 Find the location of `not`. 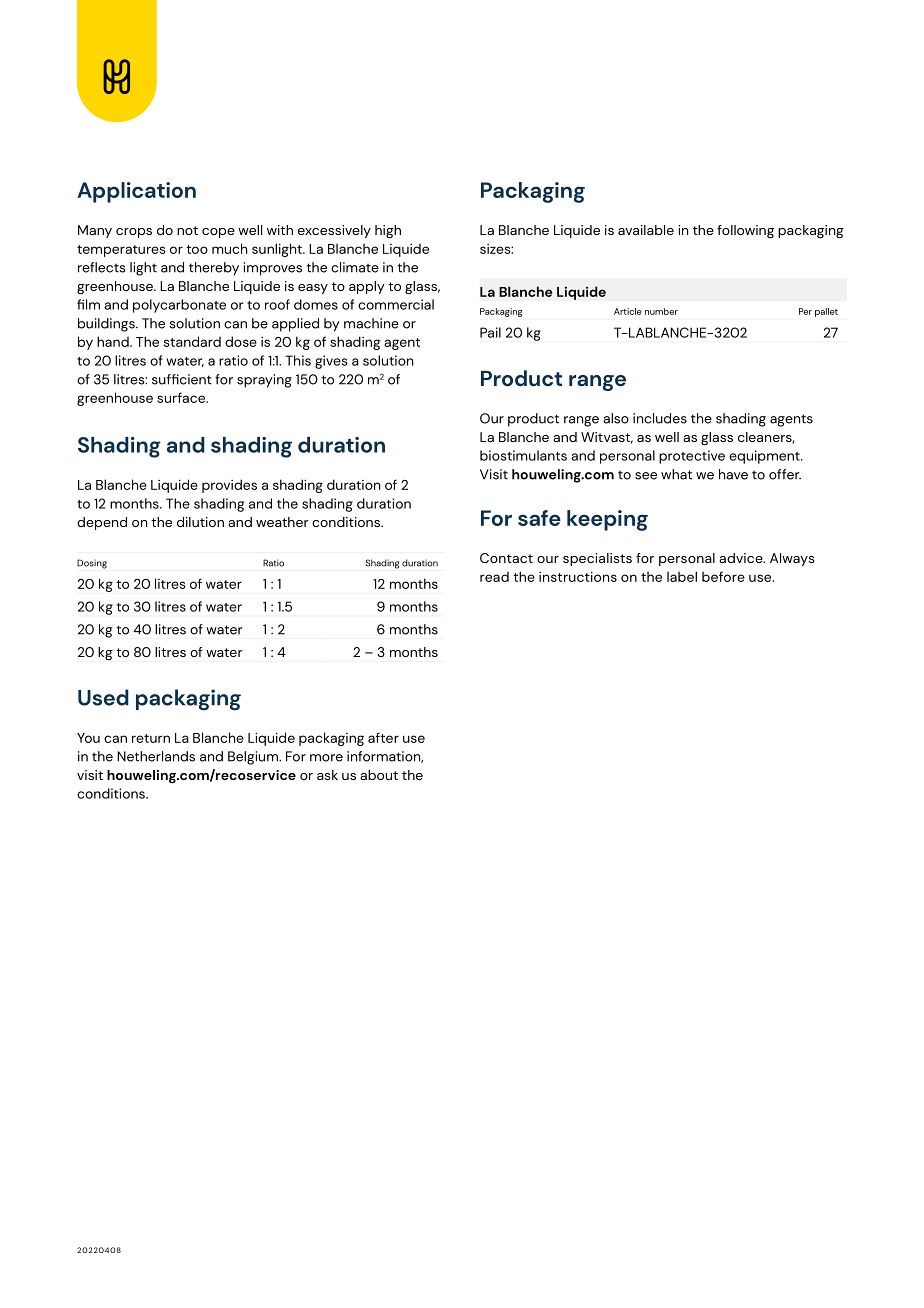

not is located at coordinates (187, 230).
